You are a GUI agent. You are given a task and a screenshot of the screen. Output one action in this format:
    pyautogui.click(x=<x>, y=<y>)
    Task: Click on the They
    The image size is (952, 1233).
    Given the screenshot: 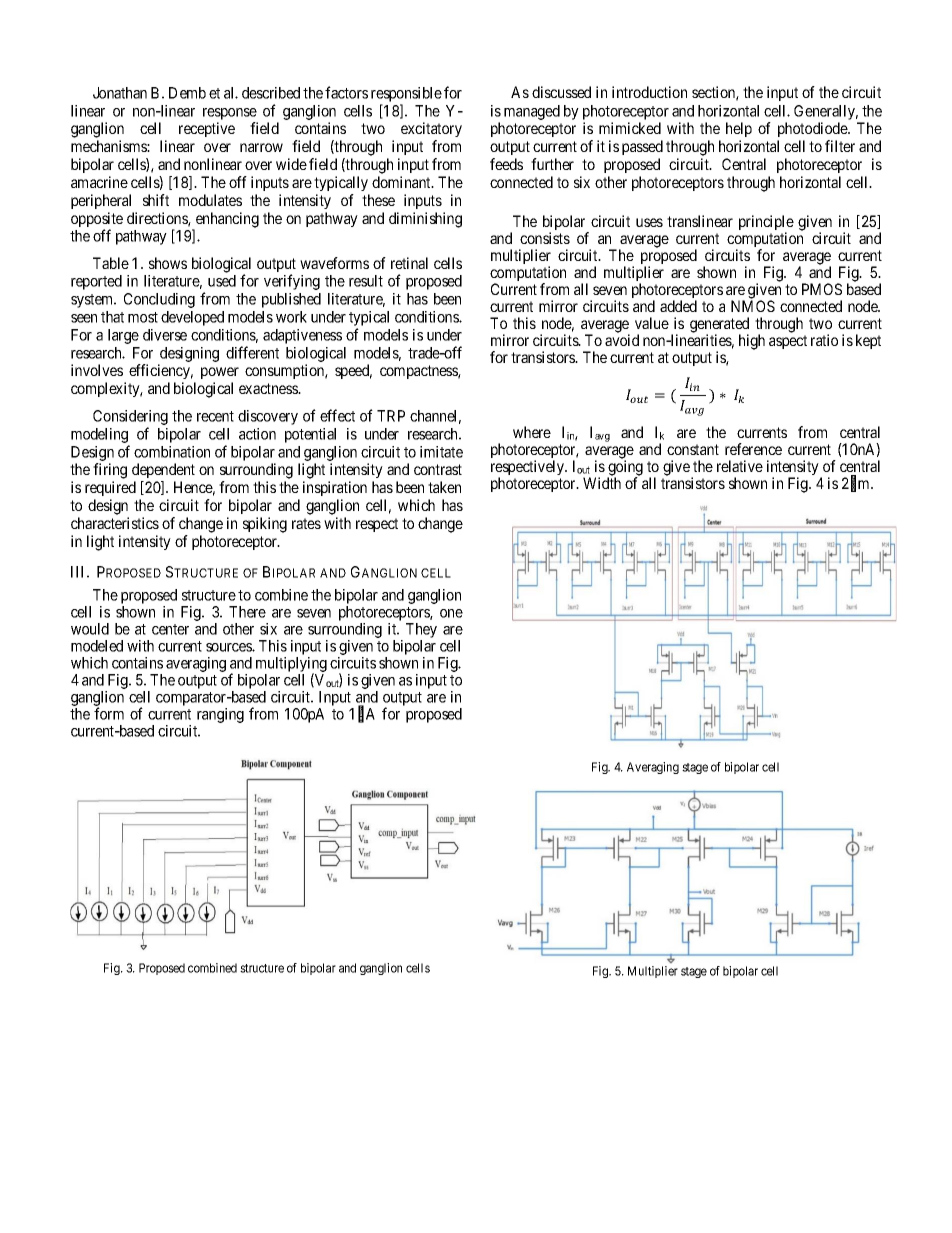 What is the action you would take?
    pyautogui.click(x=421, y=632)
